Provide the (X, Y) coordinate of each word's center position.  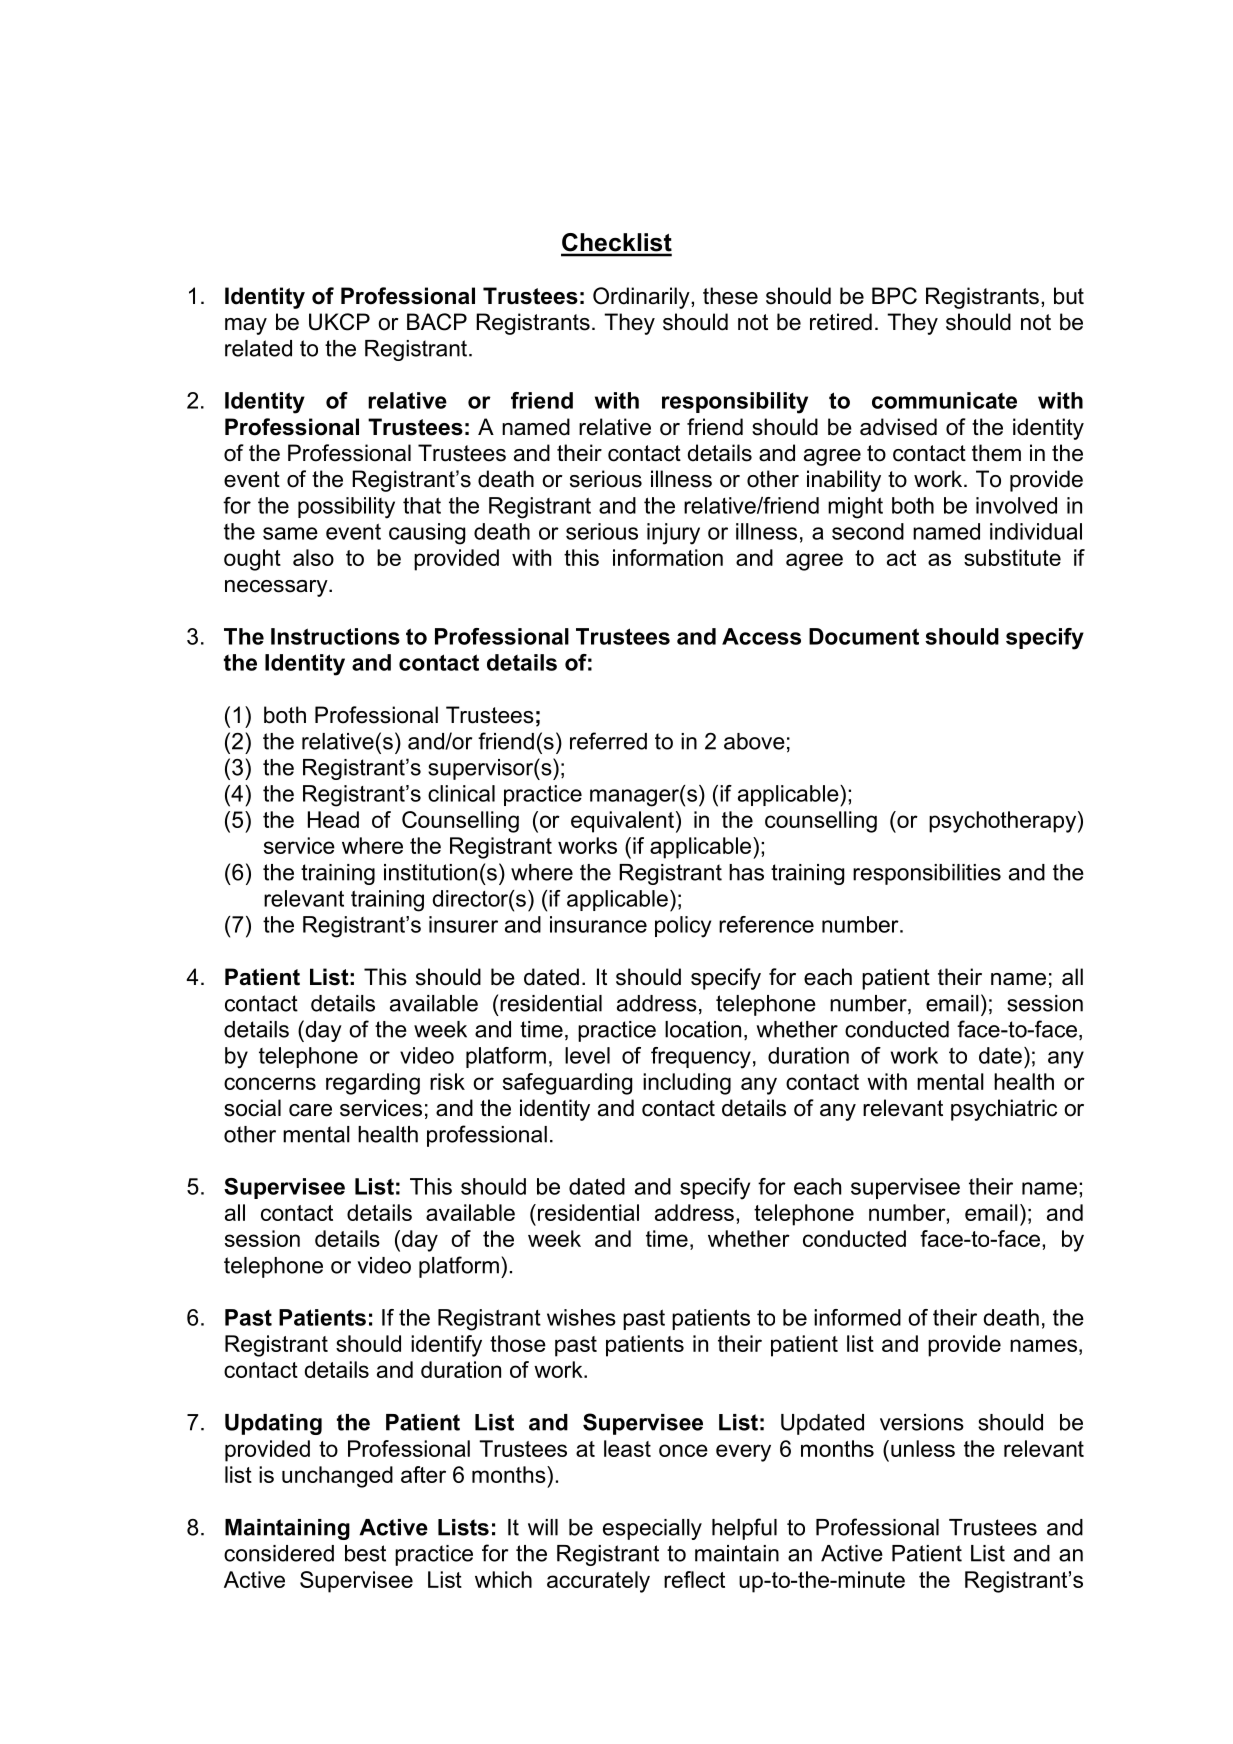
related (258, 348)
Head (333, 819)
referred (608, 741)
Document (864, 636)
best (365, 1553)
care (310, 1110)
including (687, 1084)
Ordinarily (642, 298)
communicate (944, 400)
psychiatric (1004, 1110)
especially (652, 1529)
